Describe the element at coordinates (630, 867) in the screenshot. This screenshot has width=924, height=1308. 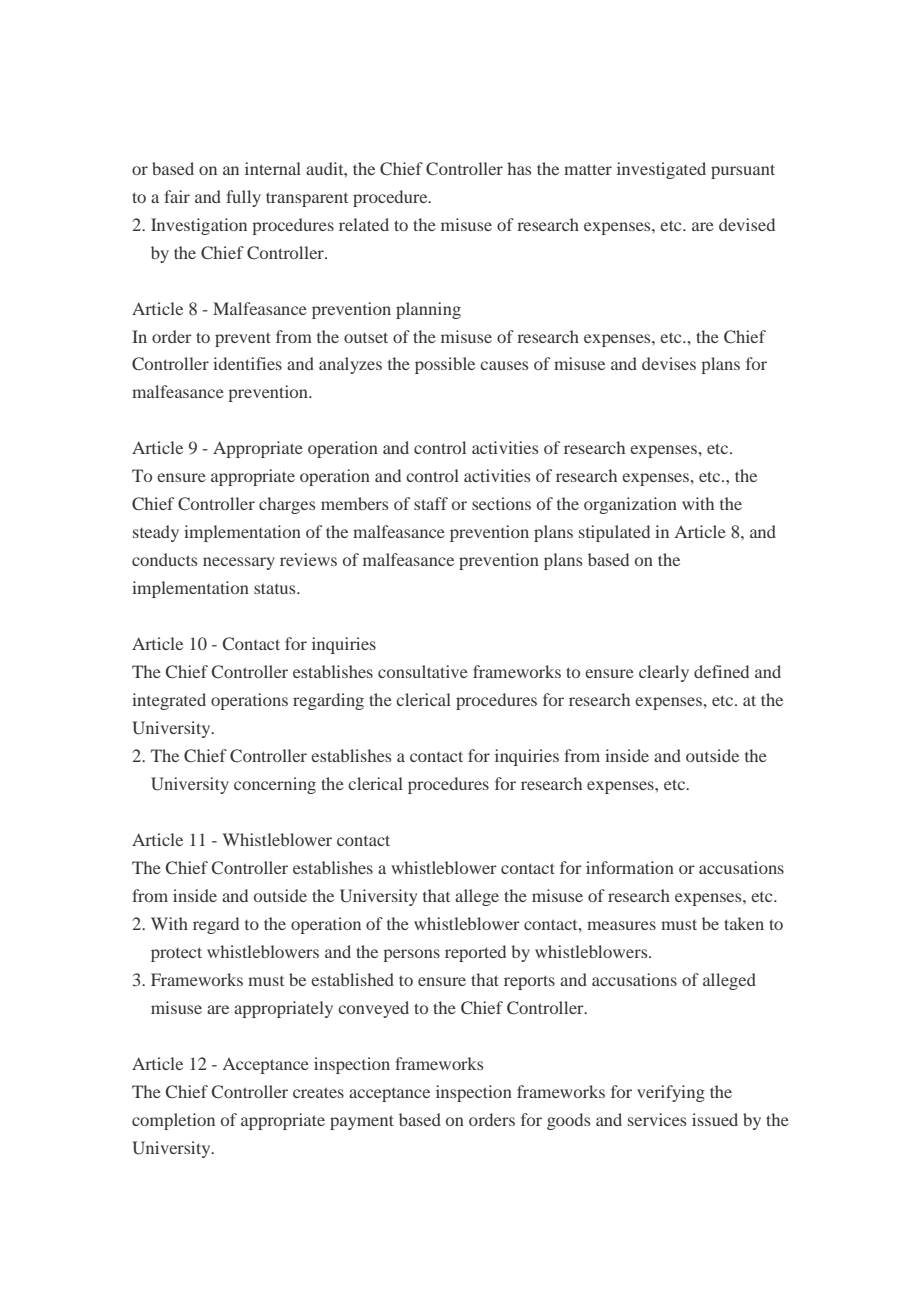
I see `information` at that location.
